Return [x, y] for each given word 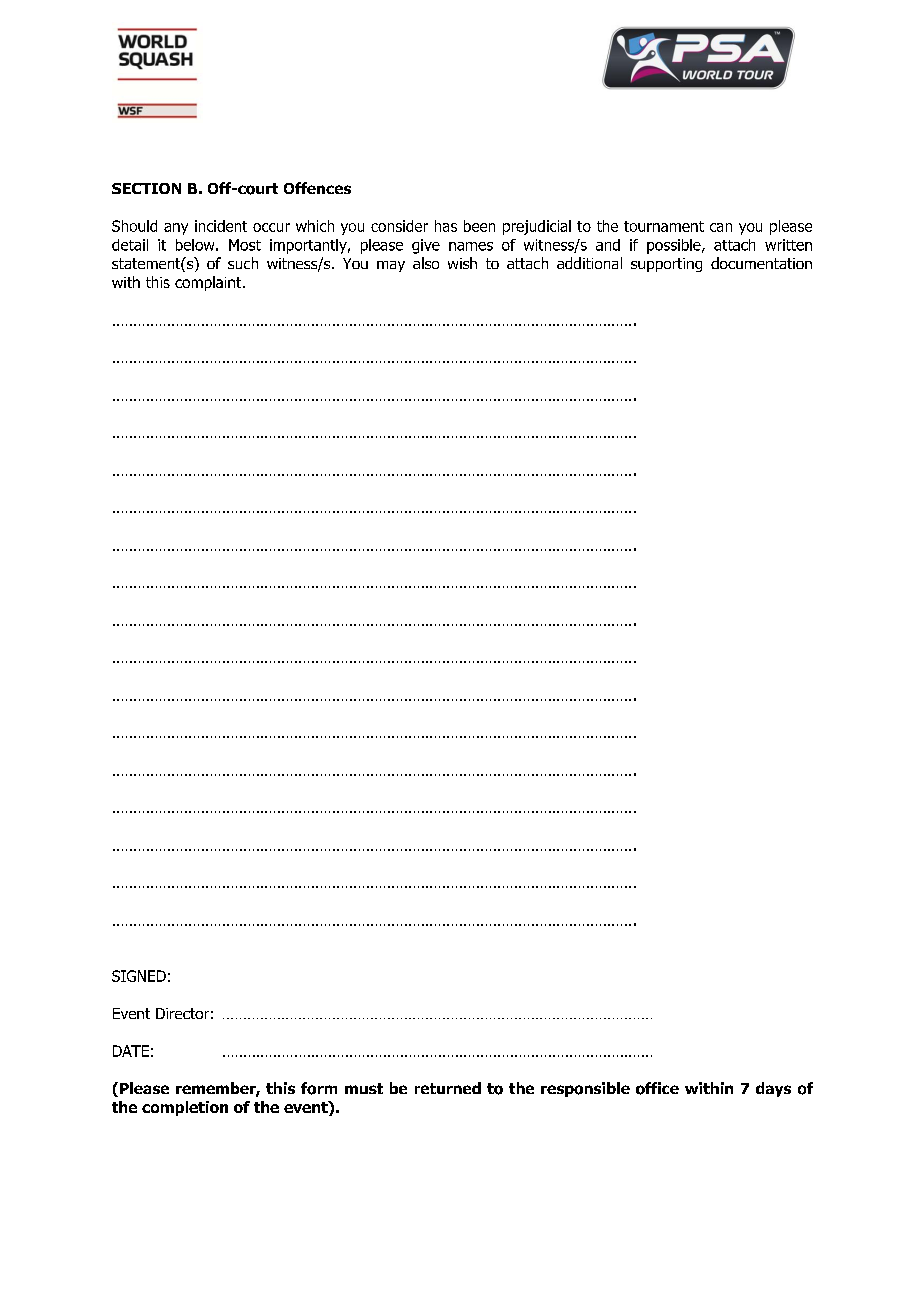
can [721, 227]
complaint [209, 283]
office [657, 1088]
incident [221, 226]
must [364, 1088]
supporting [666, 265]
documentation [761, 263]
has [446, 226]
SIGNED [139, 976]
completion [185, 1108]
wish [462, 263]
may [391, 266]
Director [182, 1013]
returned [448, 1088]
